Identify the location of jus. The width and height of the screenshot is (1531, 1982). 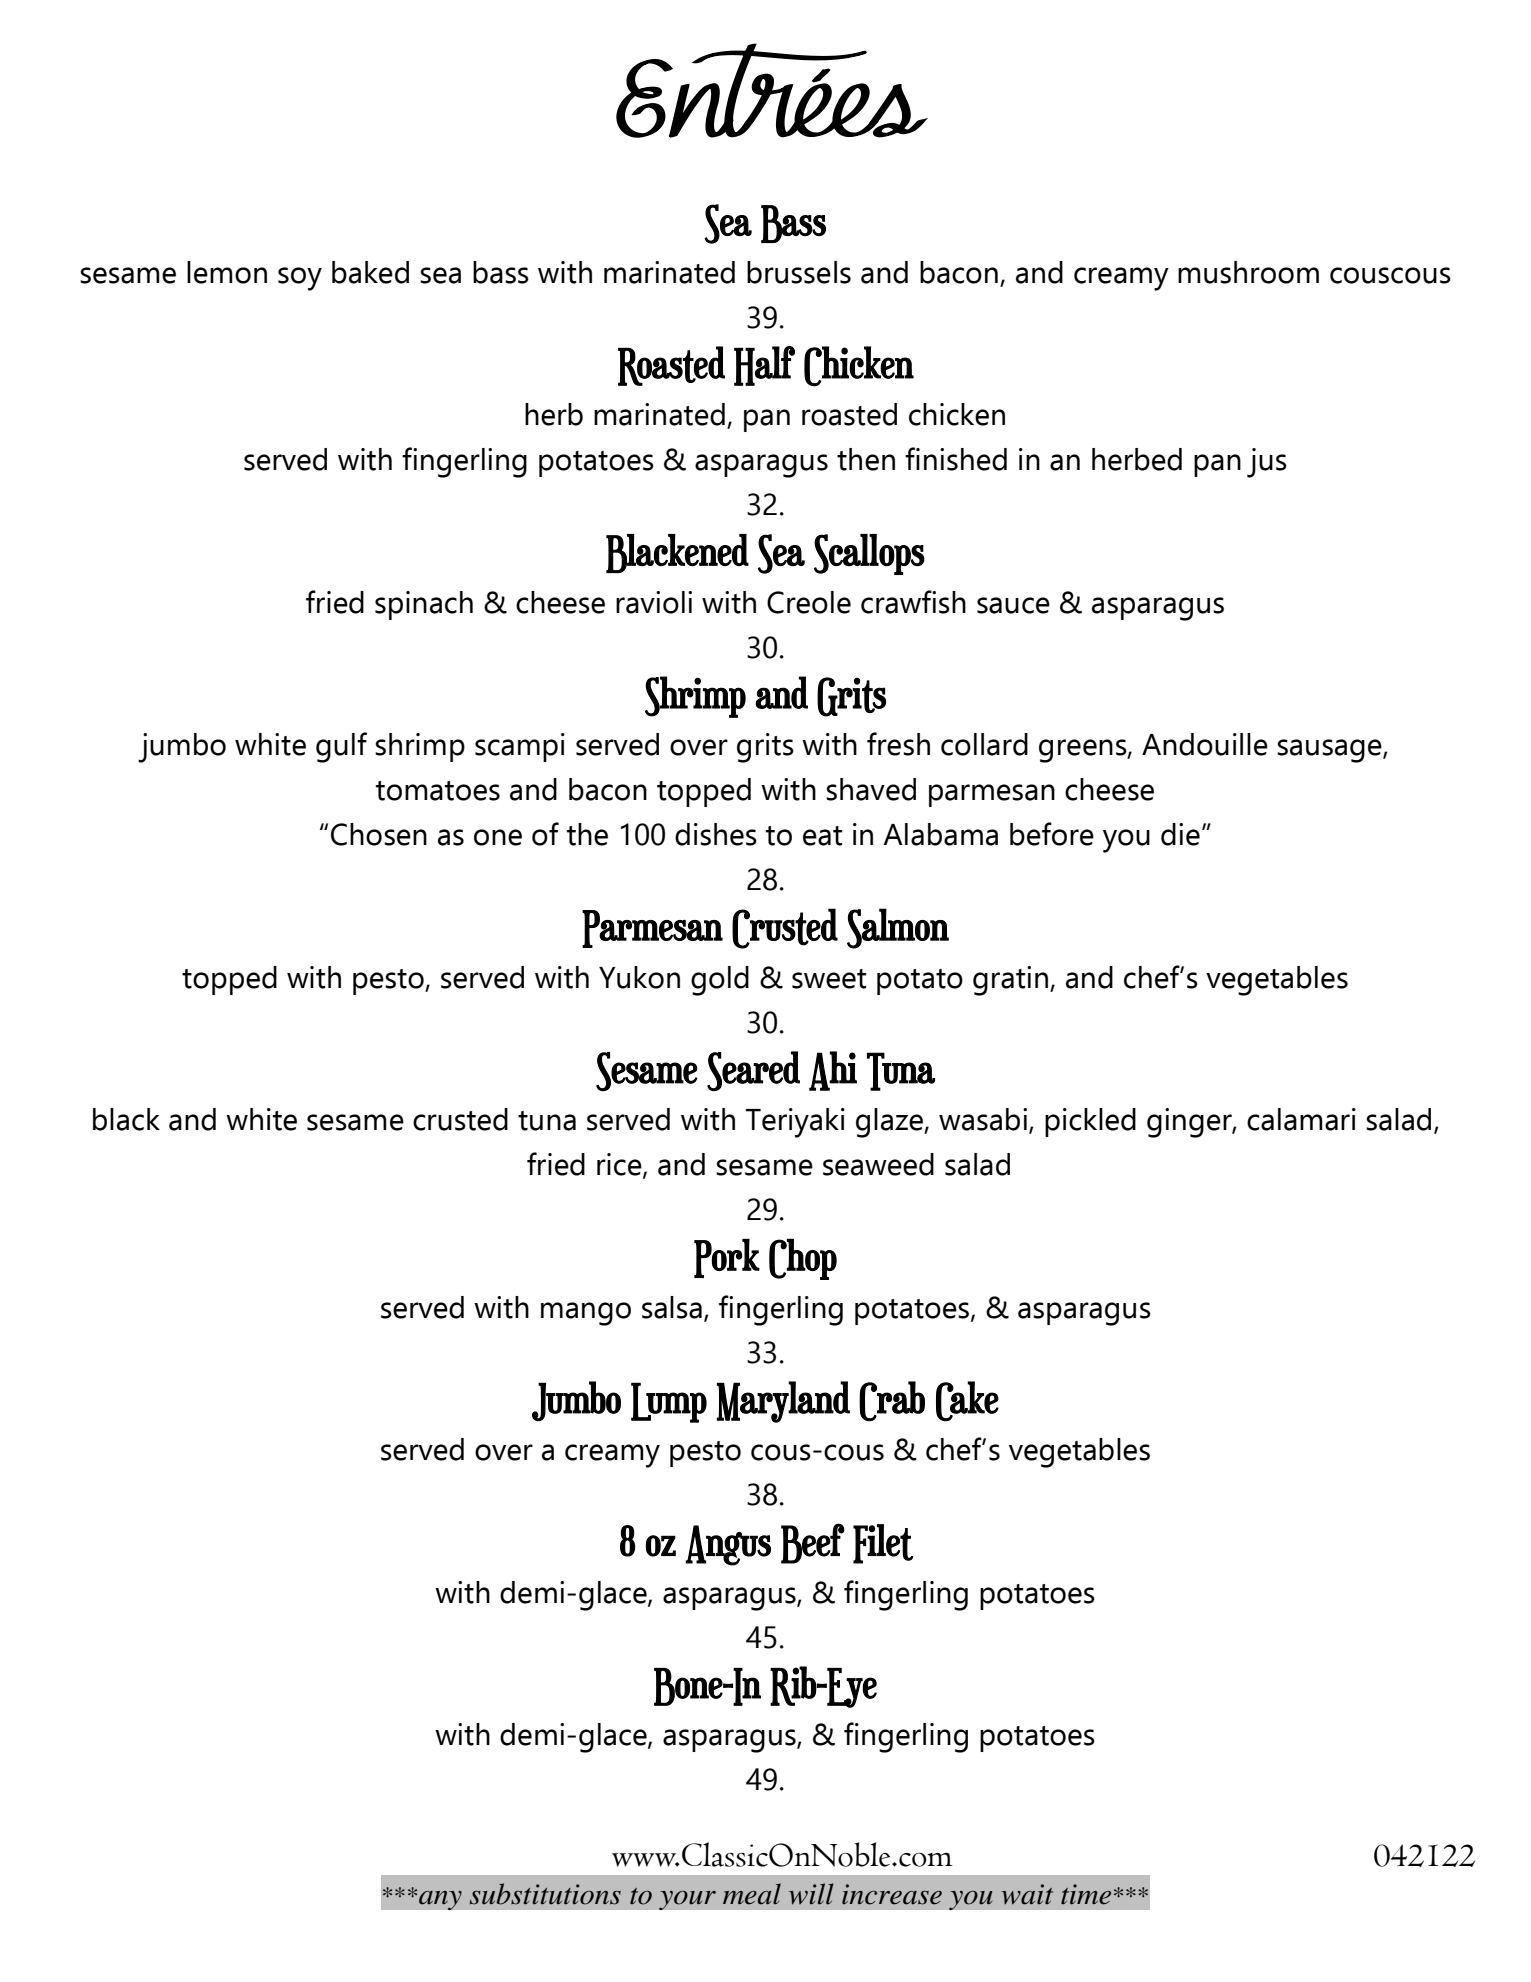
(1267, 463).
